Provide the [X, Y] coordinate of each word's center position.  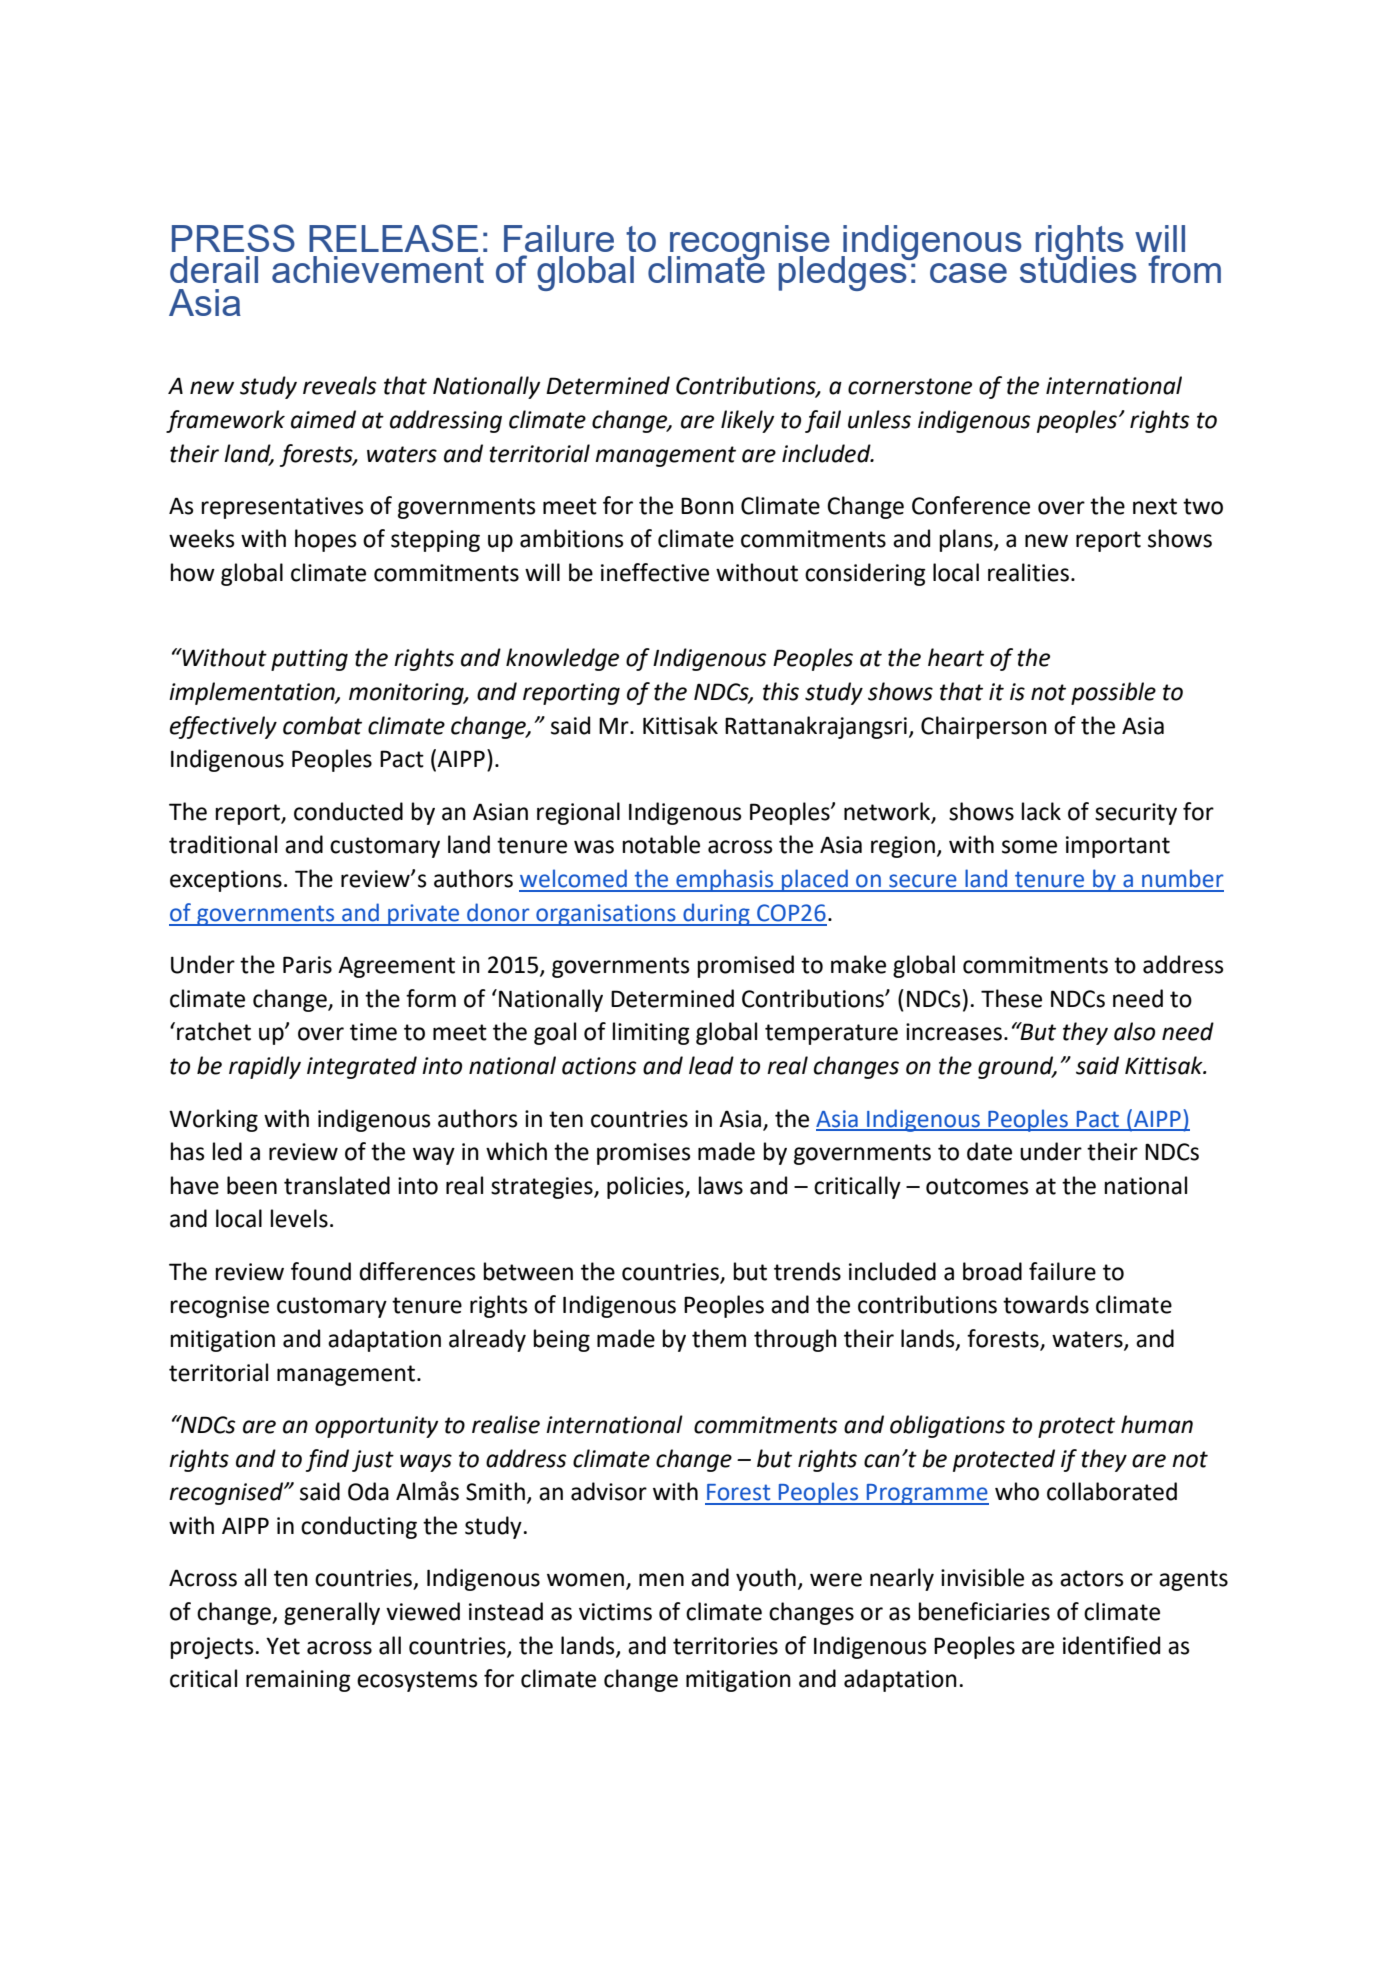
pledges [844, 272]
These [1011, 998]
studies [1078, 268]
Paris [307, 965]
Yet [283, 1646]
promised [746, 966]
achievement [378, 269]
